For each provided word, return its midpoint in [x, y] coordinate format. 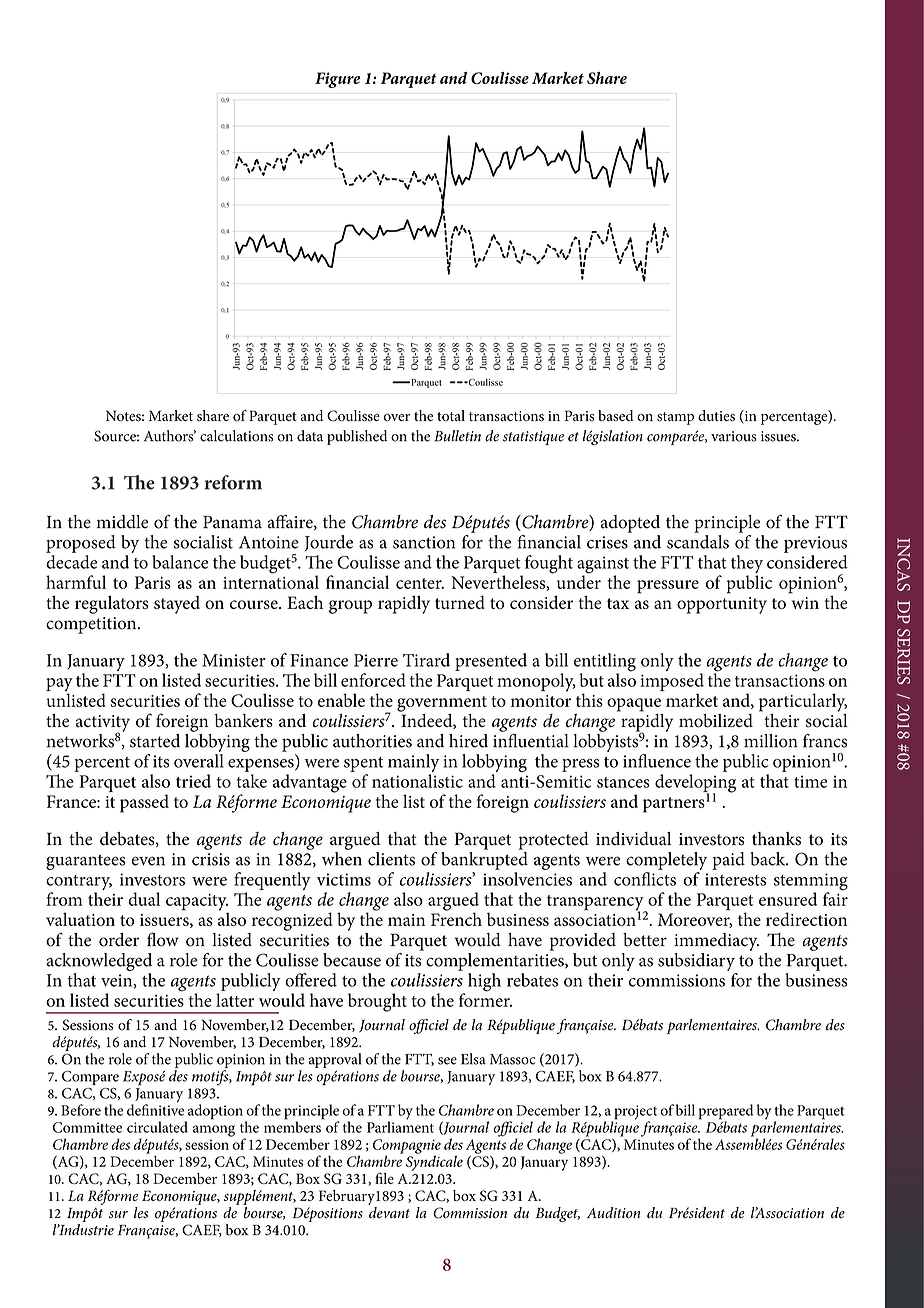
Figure [337, 80]
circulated [157, 1127]
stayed [177, 605]
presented [491, 662]
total [451, 416]
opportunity [722, 605]
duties [716, 416]
